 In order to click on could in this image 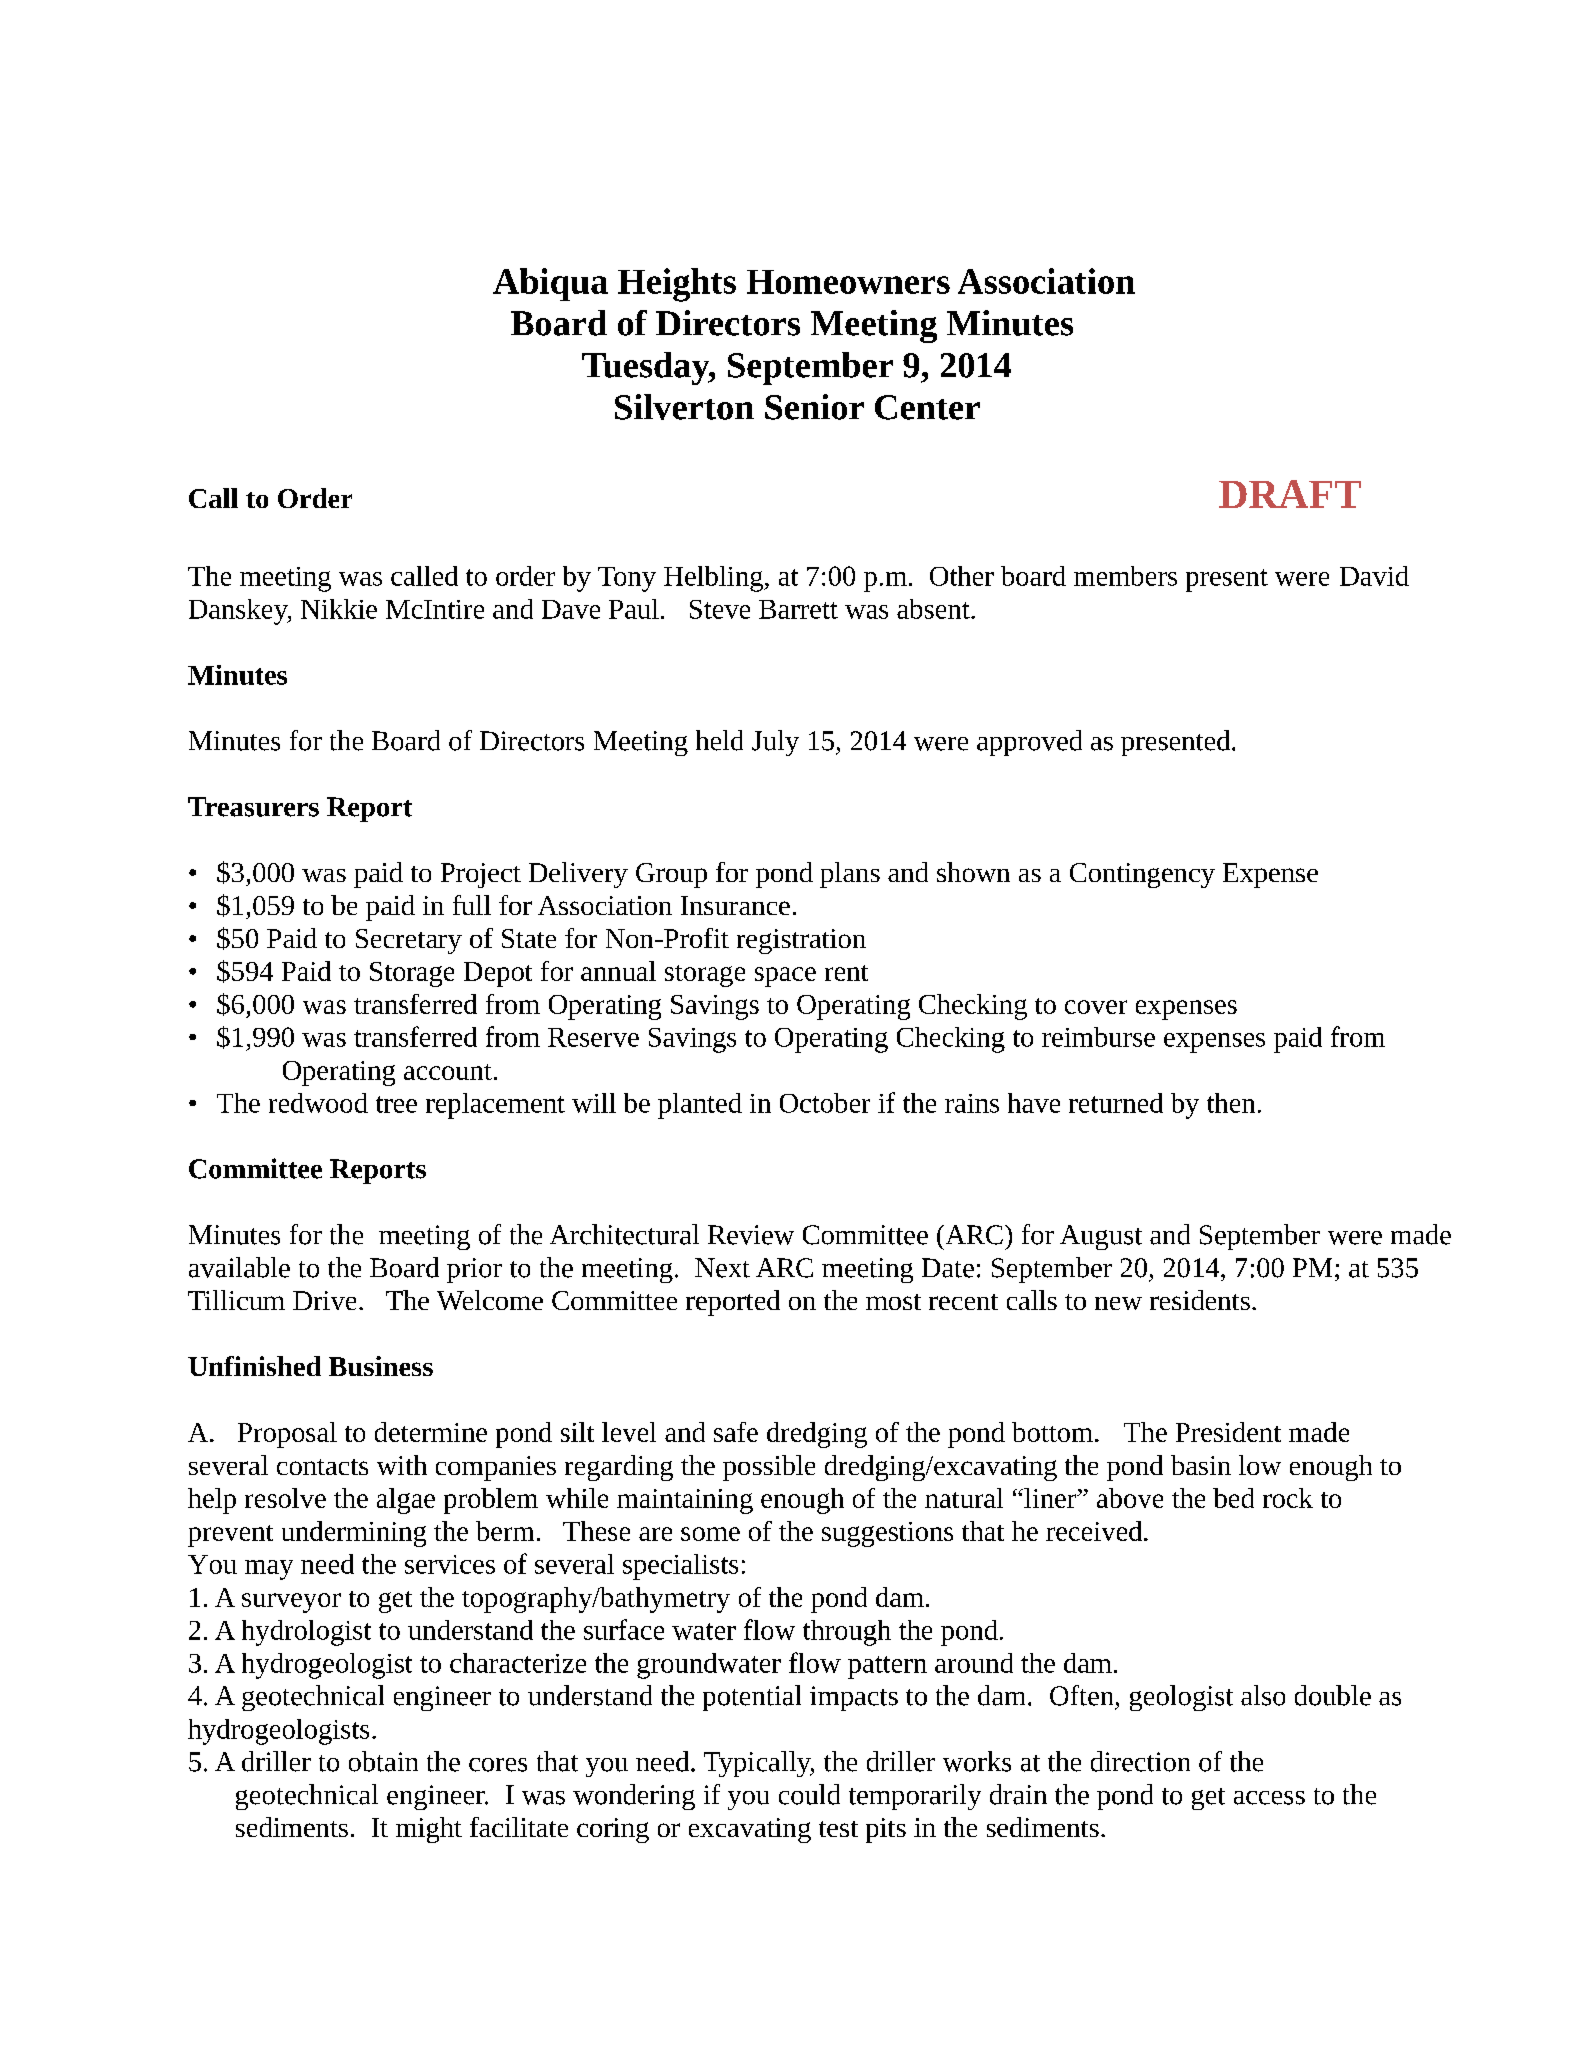, I will do `click(809, 1794)`.
